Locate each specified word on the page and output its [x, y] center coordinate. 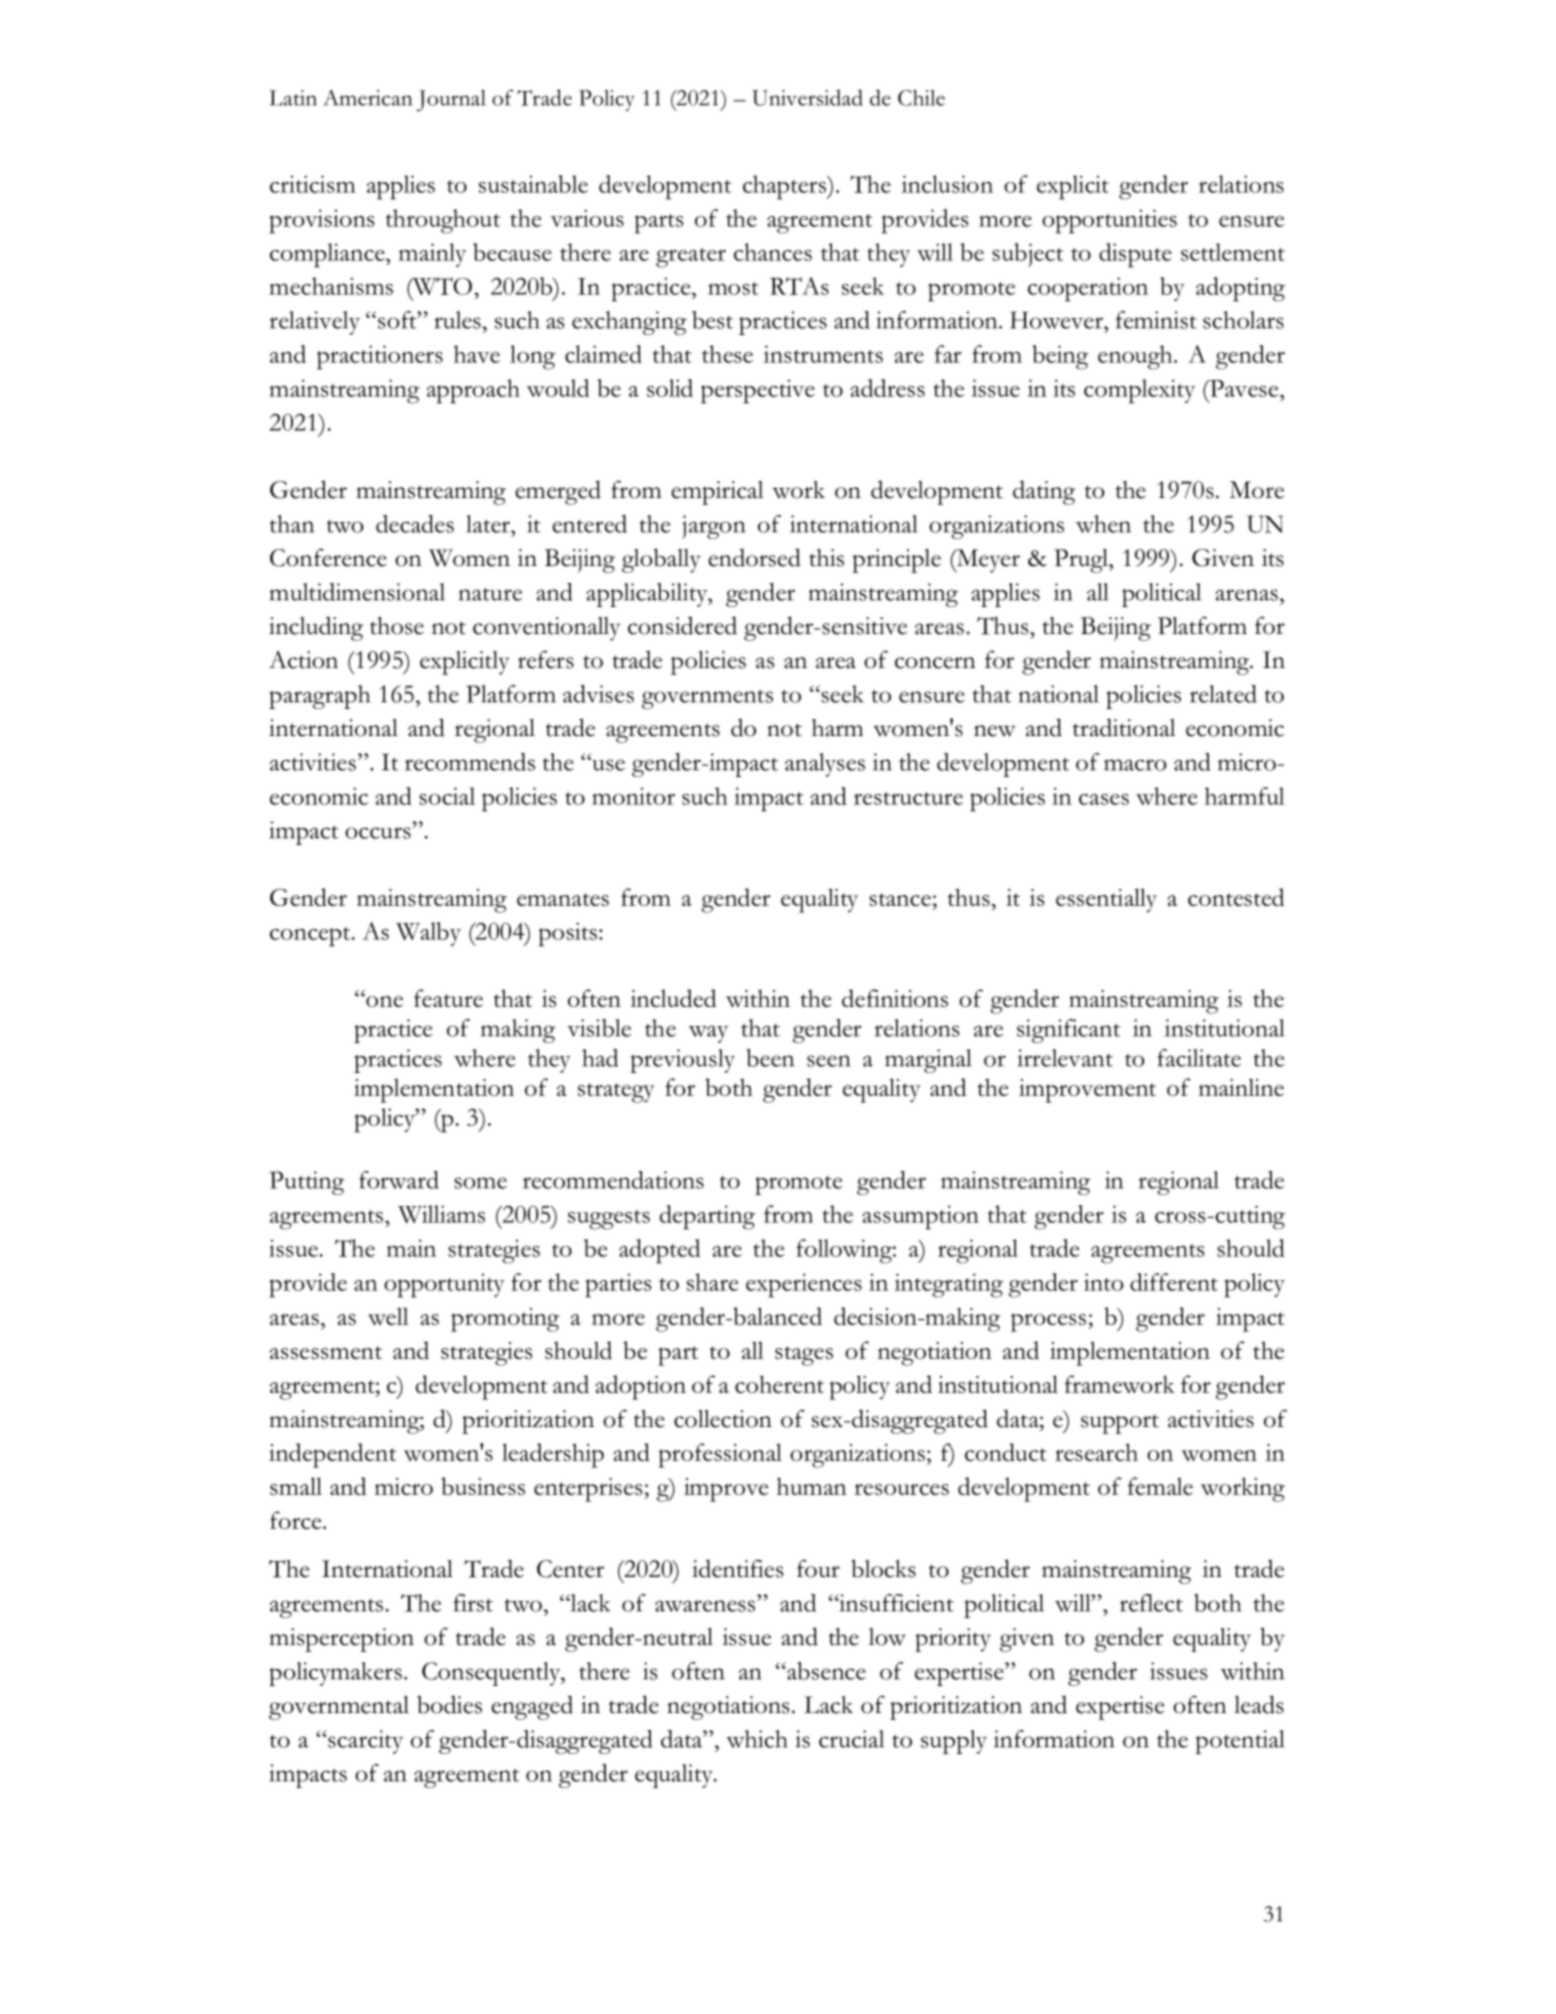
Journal [451, 101]
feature [448, 998]
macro [1135, 765]
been [770, 1058]
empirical [717, 493]
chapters [786, 187]
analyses [825, 765]
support [1120, 1424]
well [388, 1316]
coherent [779, 1384]
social [447, 796]
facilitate [1199, 1058]
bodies [449, 1704]
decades [415, 524]
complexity [1139, 391]
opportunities [1109, 221]
